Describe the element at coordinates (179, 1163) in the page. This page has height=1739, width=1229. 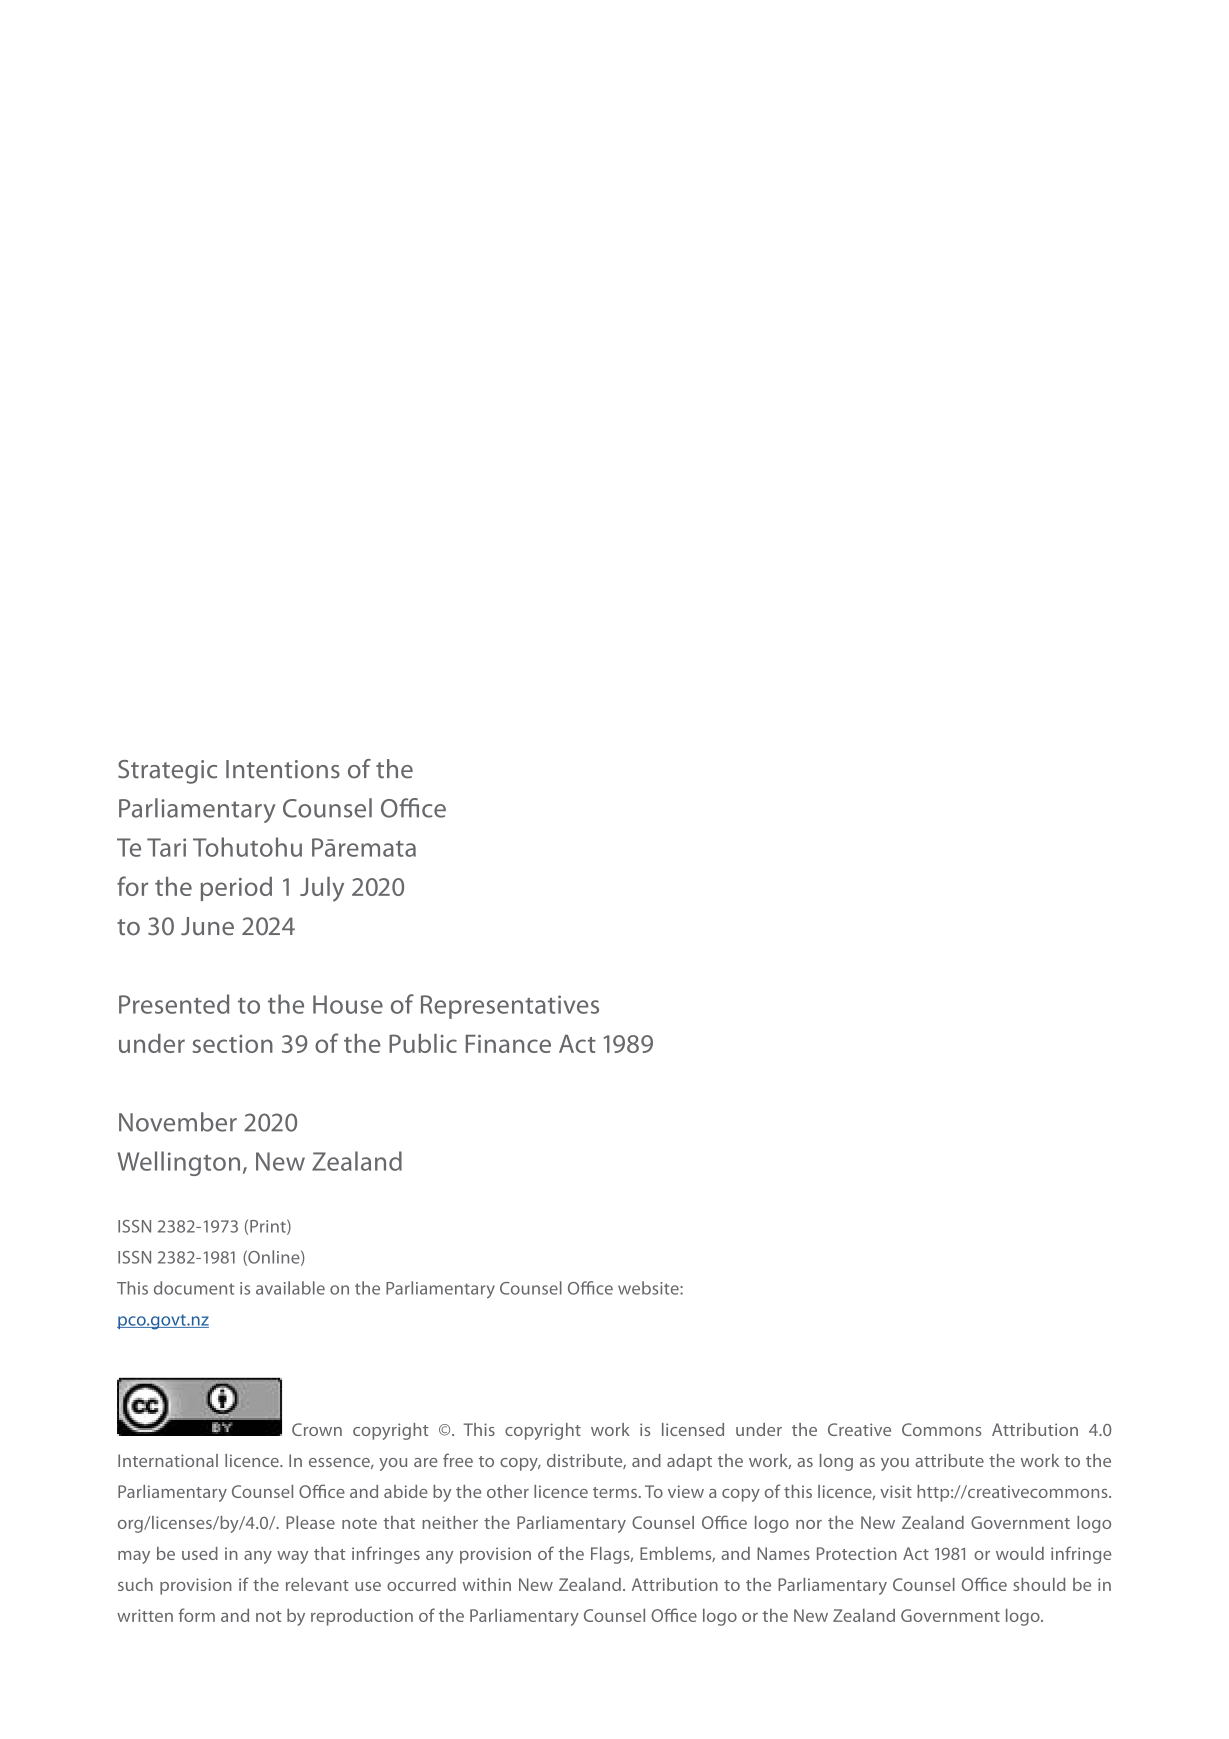
I see `Wellington` at that location.
